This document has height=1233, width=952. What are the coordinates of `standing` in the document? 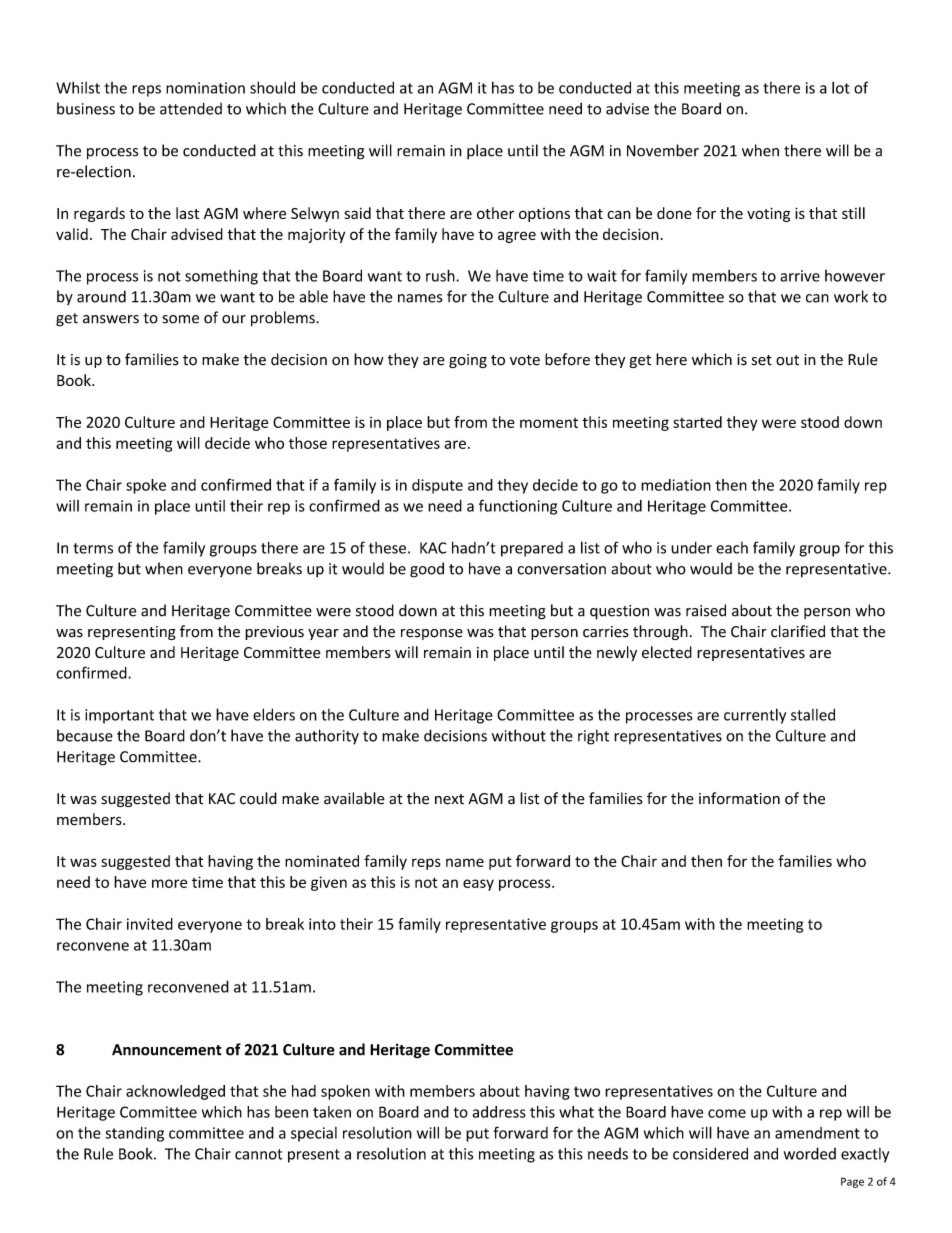 It's located at (134, 1134).
